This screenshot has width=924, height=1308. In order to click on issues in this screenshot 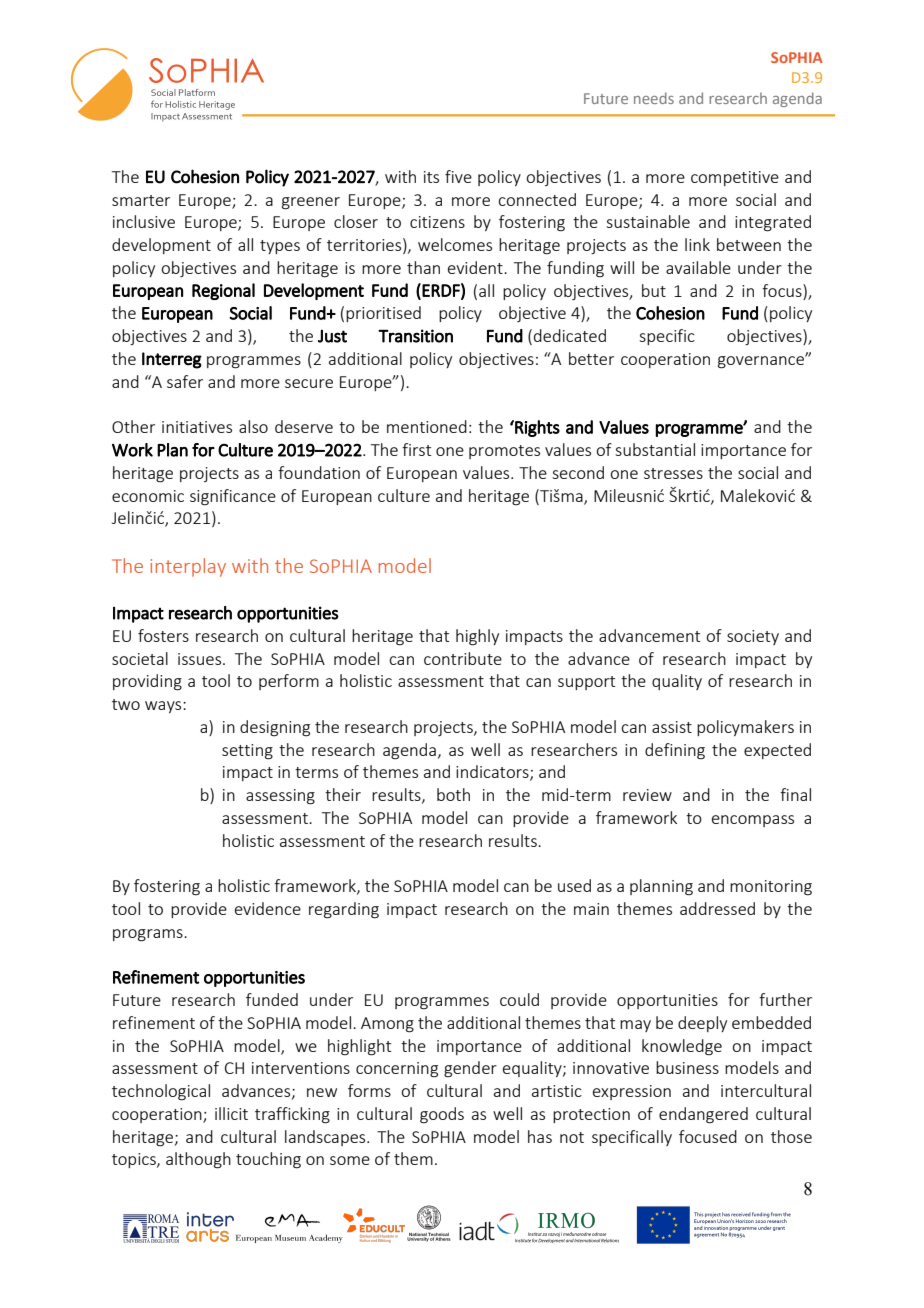, I will do `click(199, 659)`.
